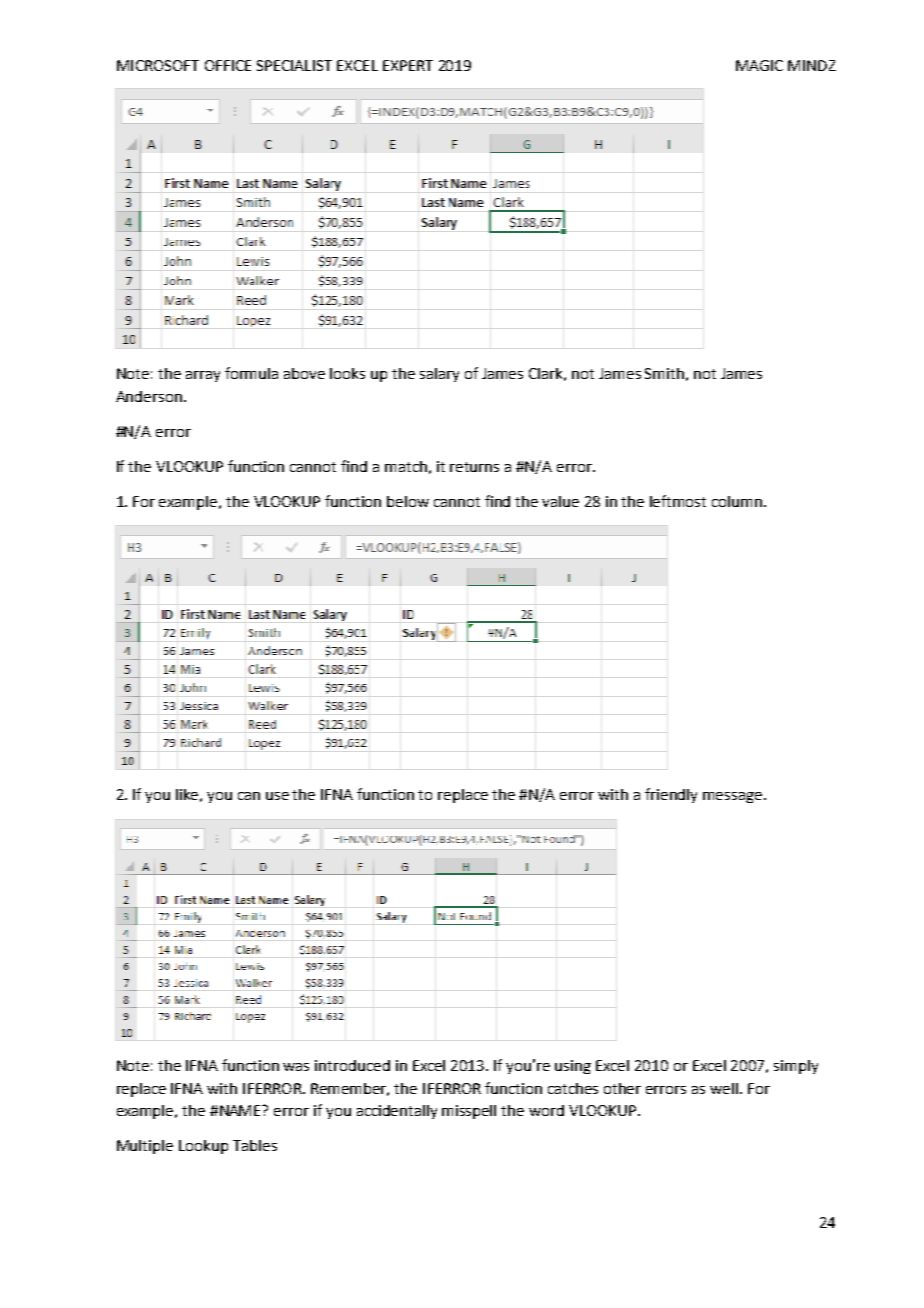 The image size is (924, 1308). I want to click on misspell, so click(469, 1112).
